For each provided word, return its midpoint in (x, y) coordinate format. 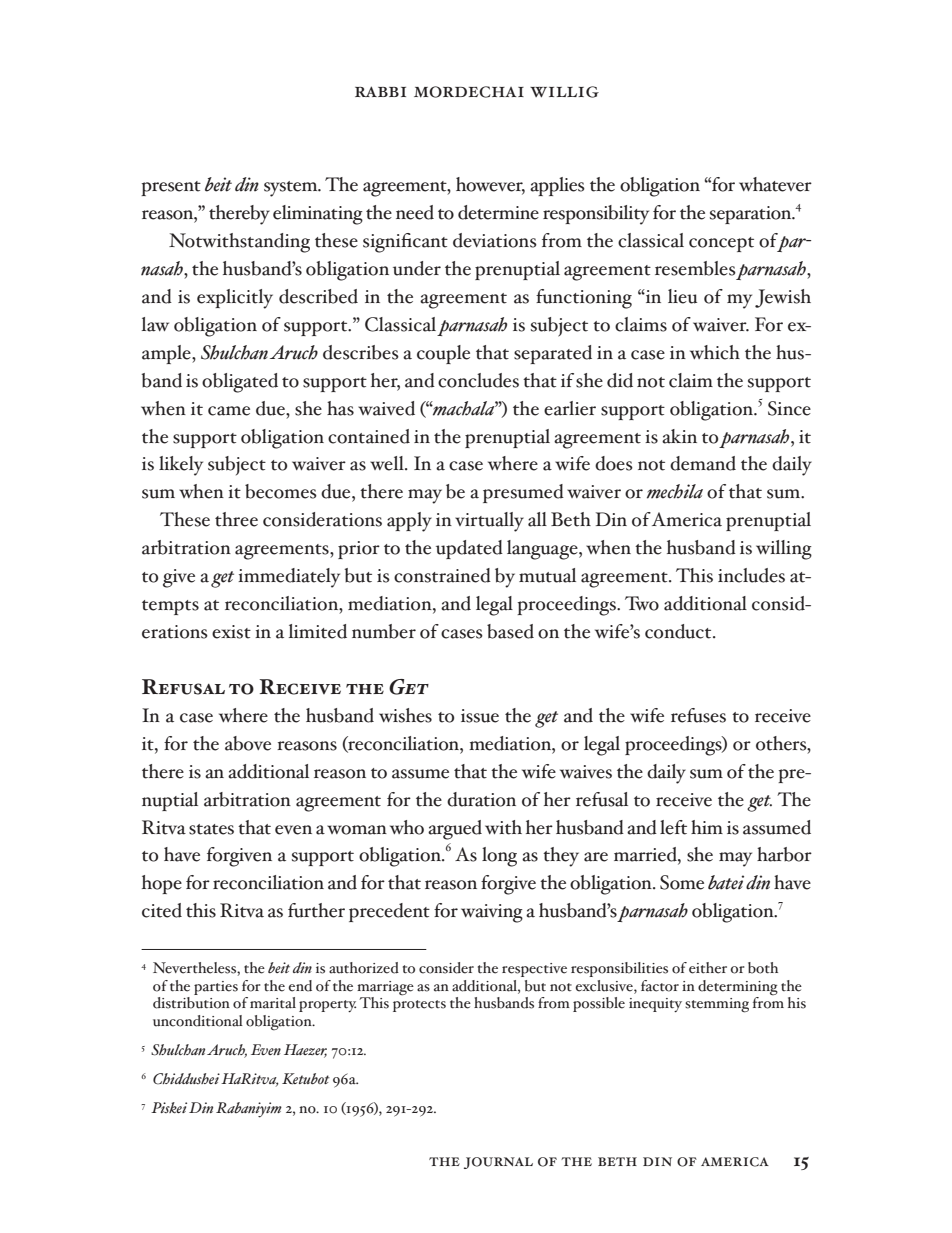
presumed (523, 493)
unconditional (198, 1021)
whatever (775, 184)
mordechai (469, 92)
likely (181, 466)
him (707, 827)
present (171, 188)
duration (481, 799)
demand (703, 463)
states (211, 829)
